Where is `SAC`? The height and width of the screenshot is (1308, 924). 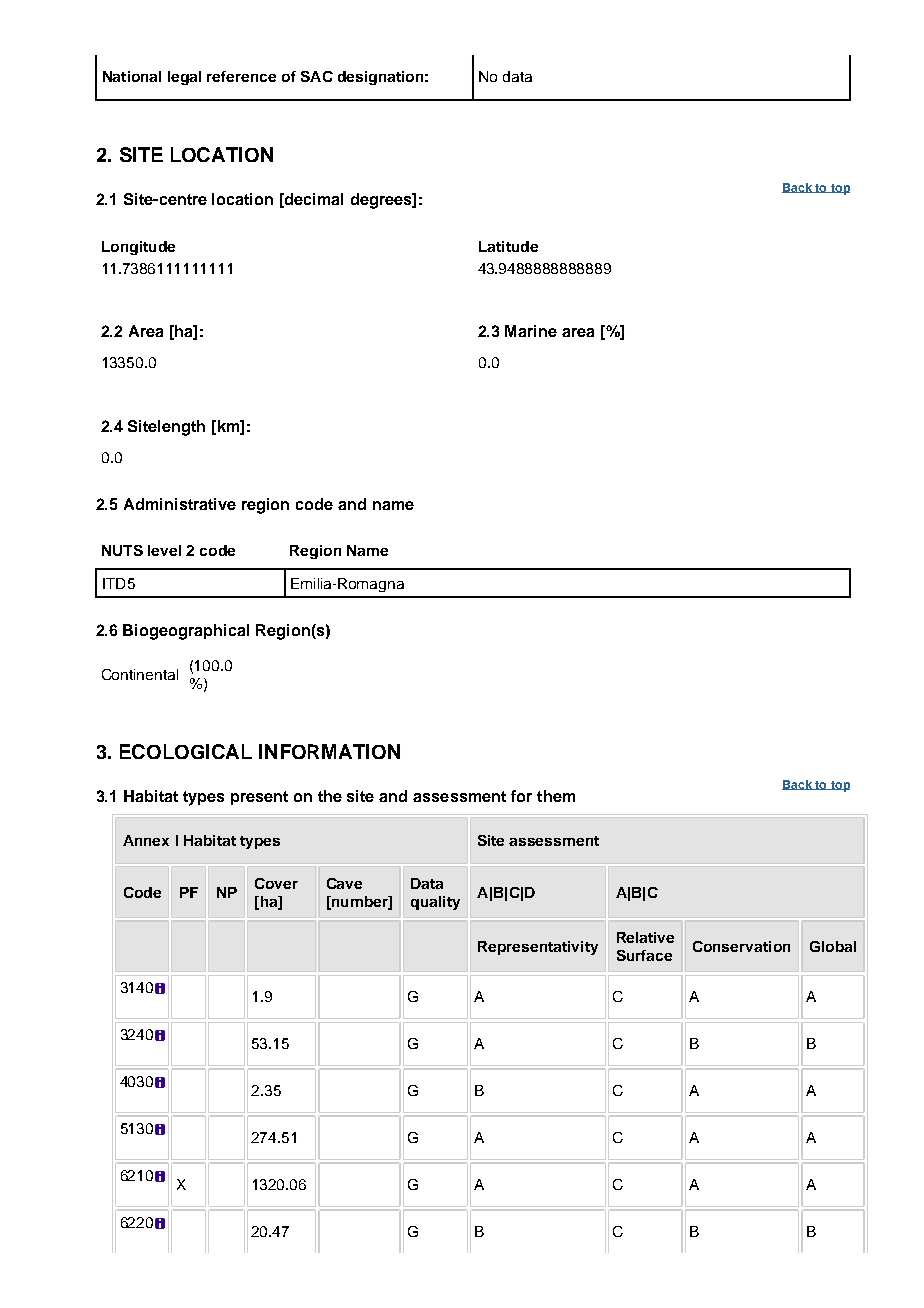
SAC is located at coordinates (317, 76).
